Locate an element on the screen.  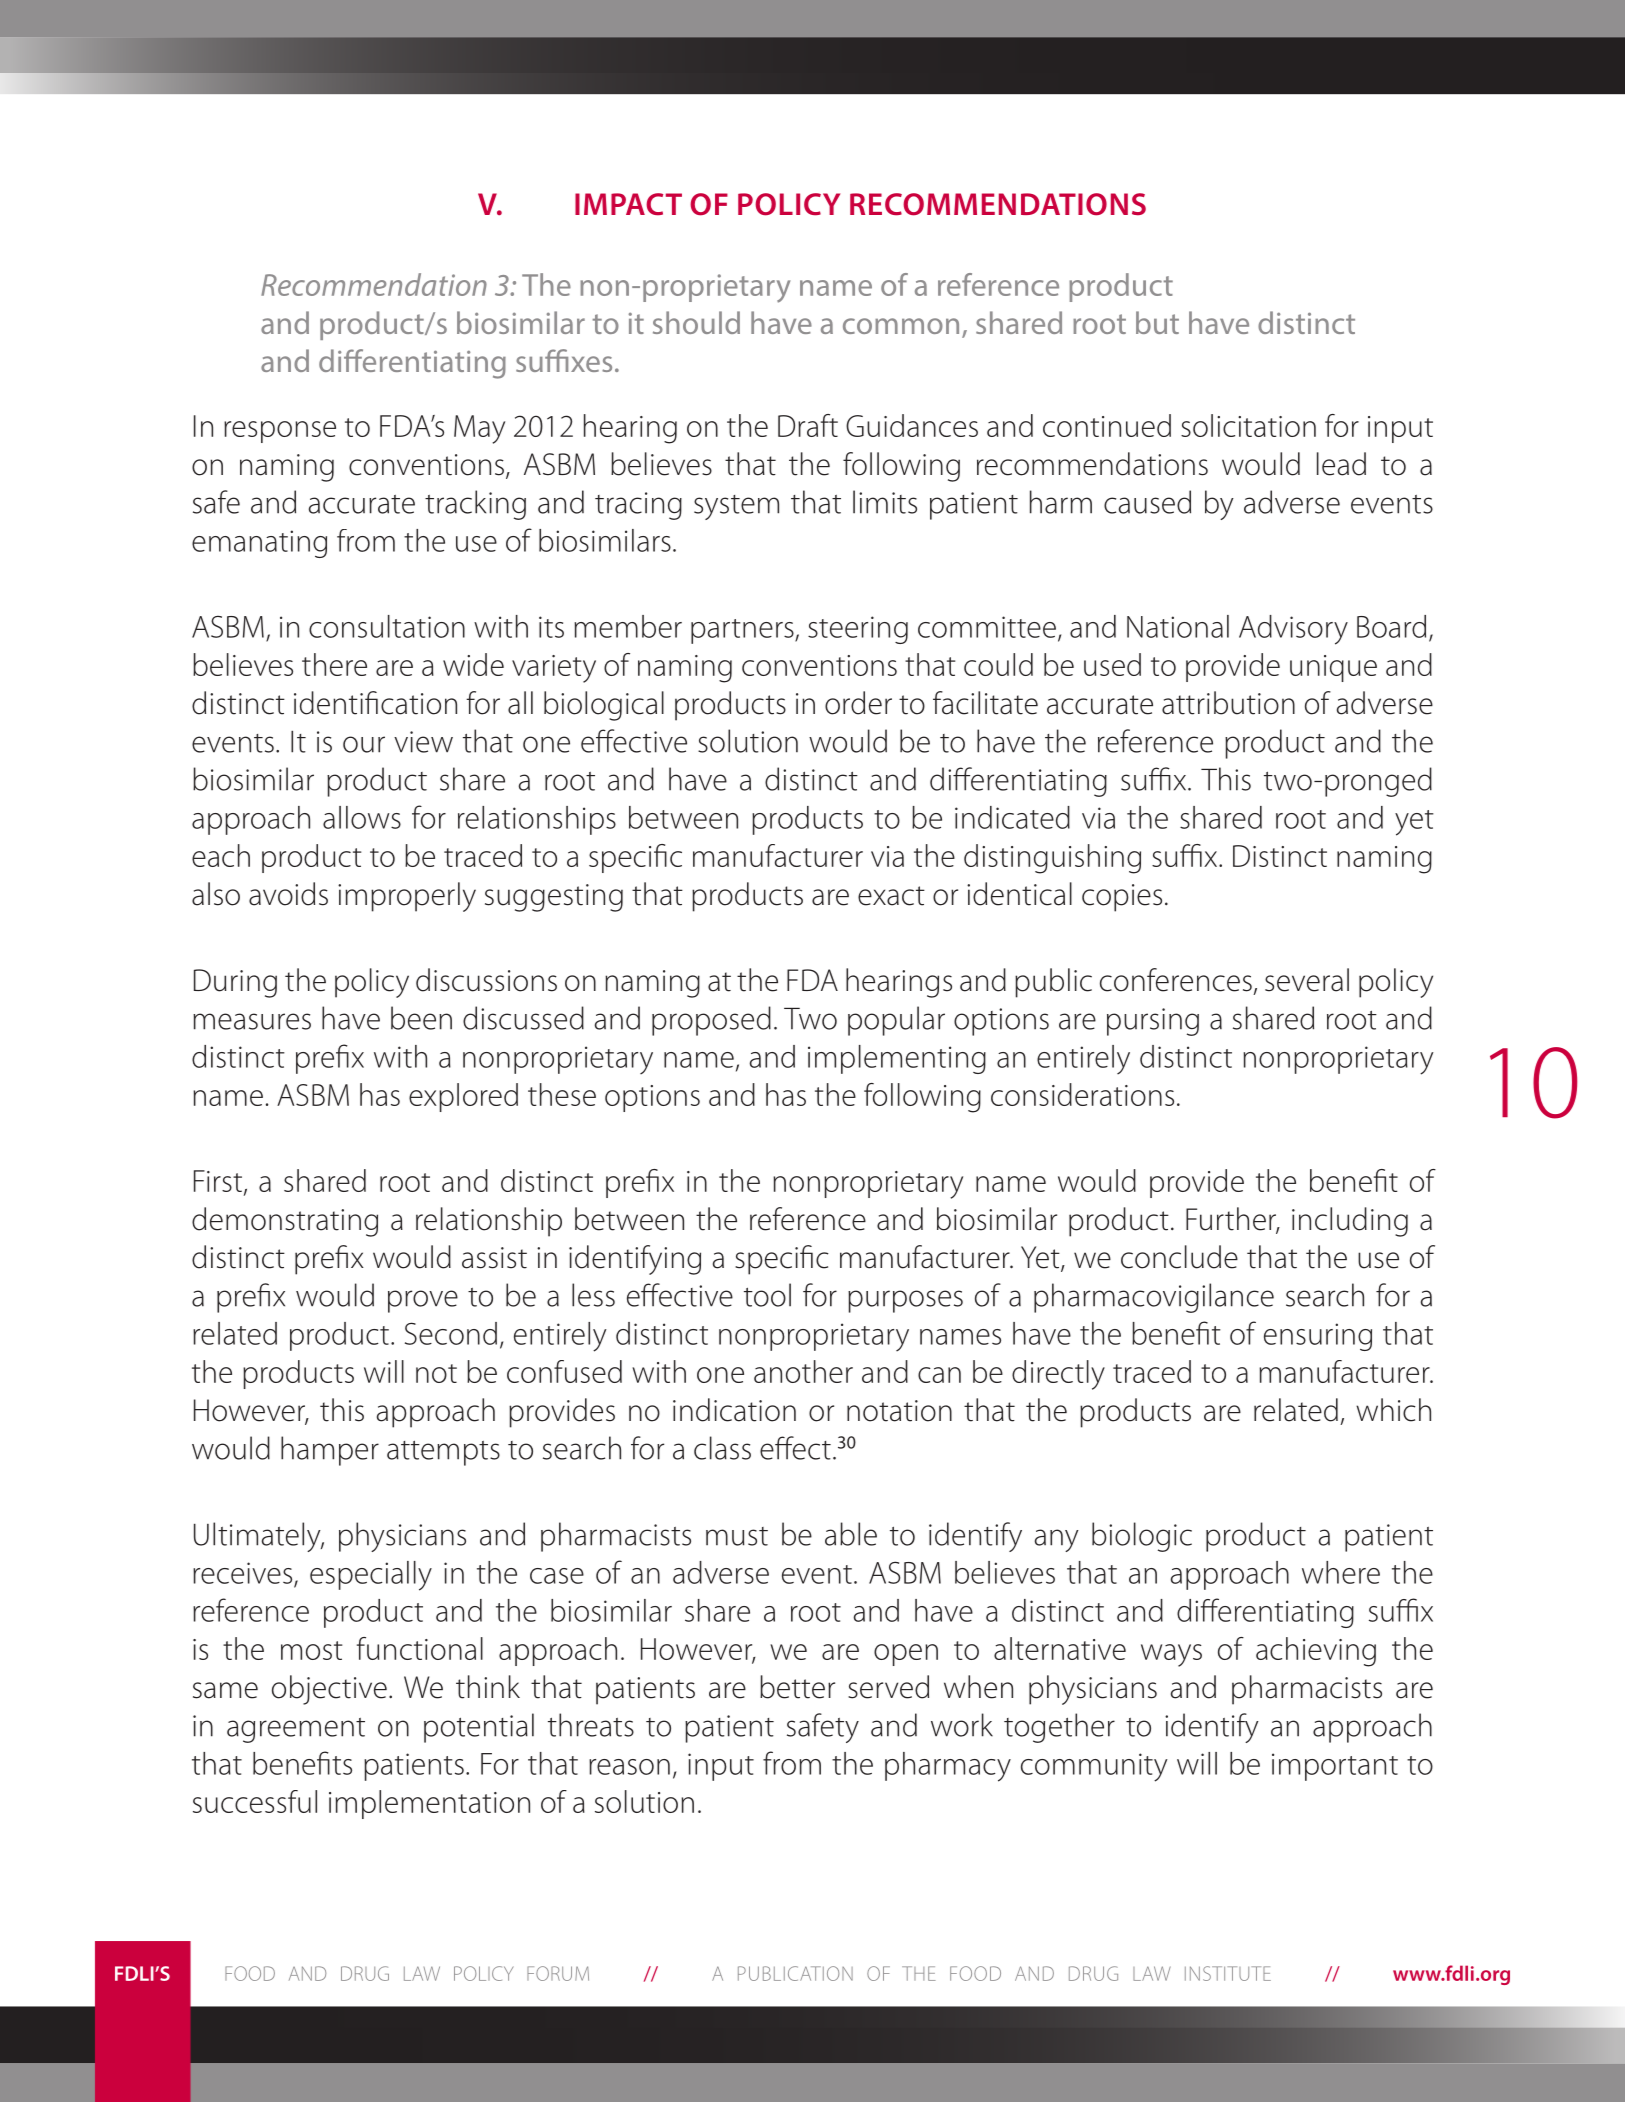
consultation is located at coordinates (387, 626).
